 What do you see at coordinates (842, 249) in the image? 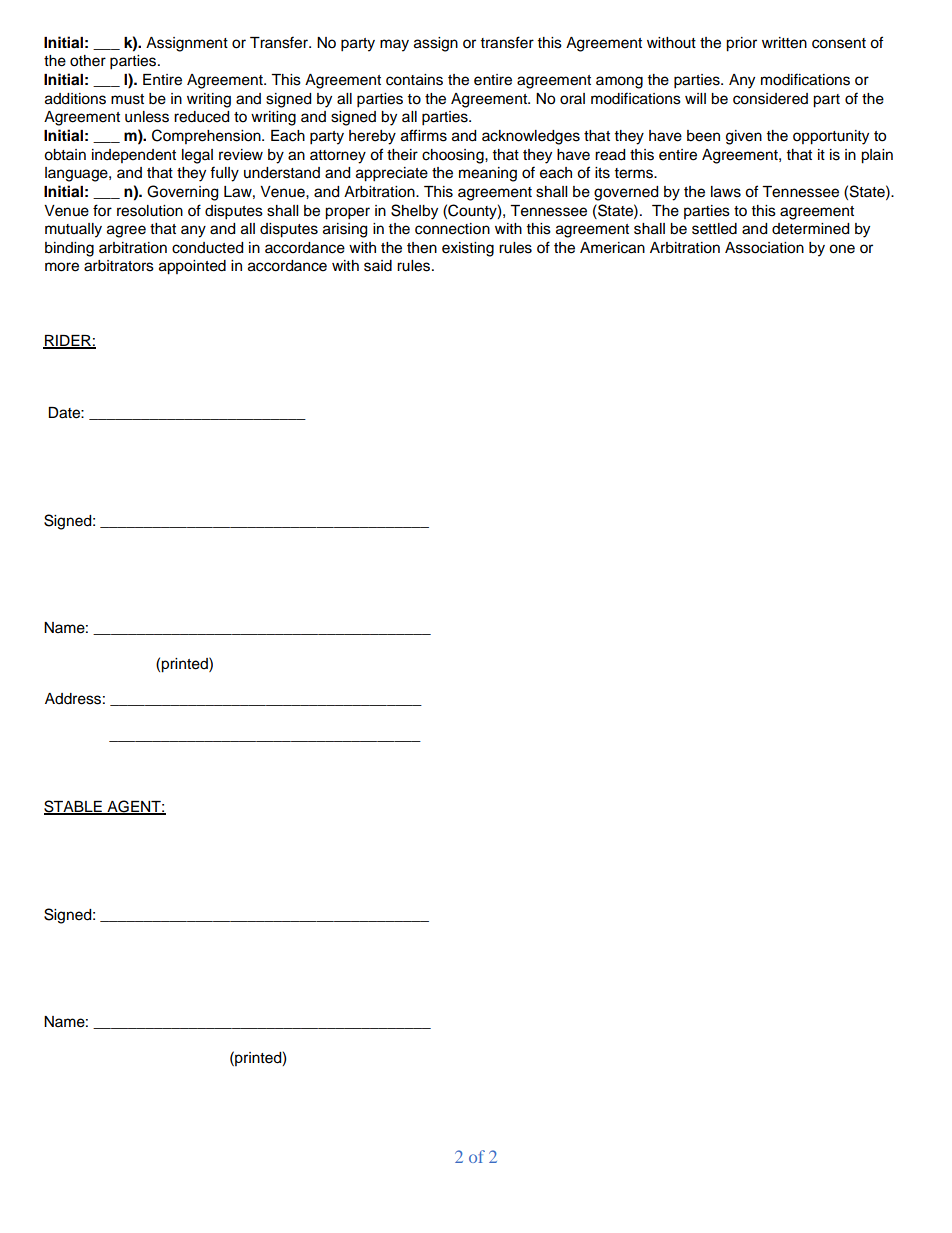
I see `one` at bounding box center [842, 249].
